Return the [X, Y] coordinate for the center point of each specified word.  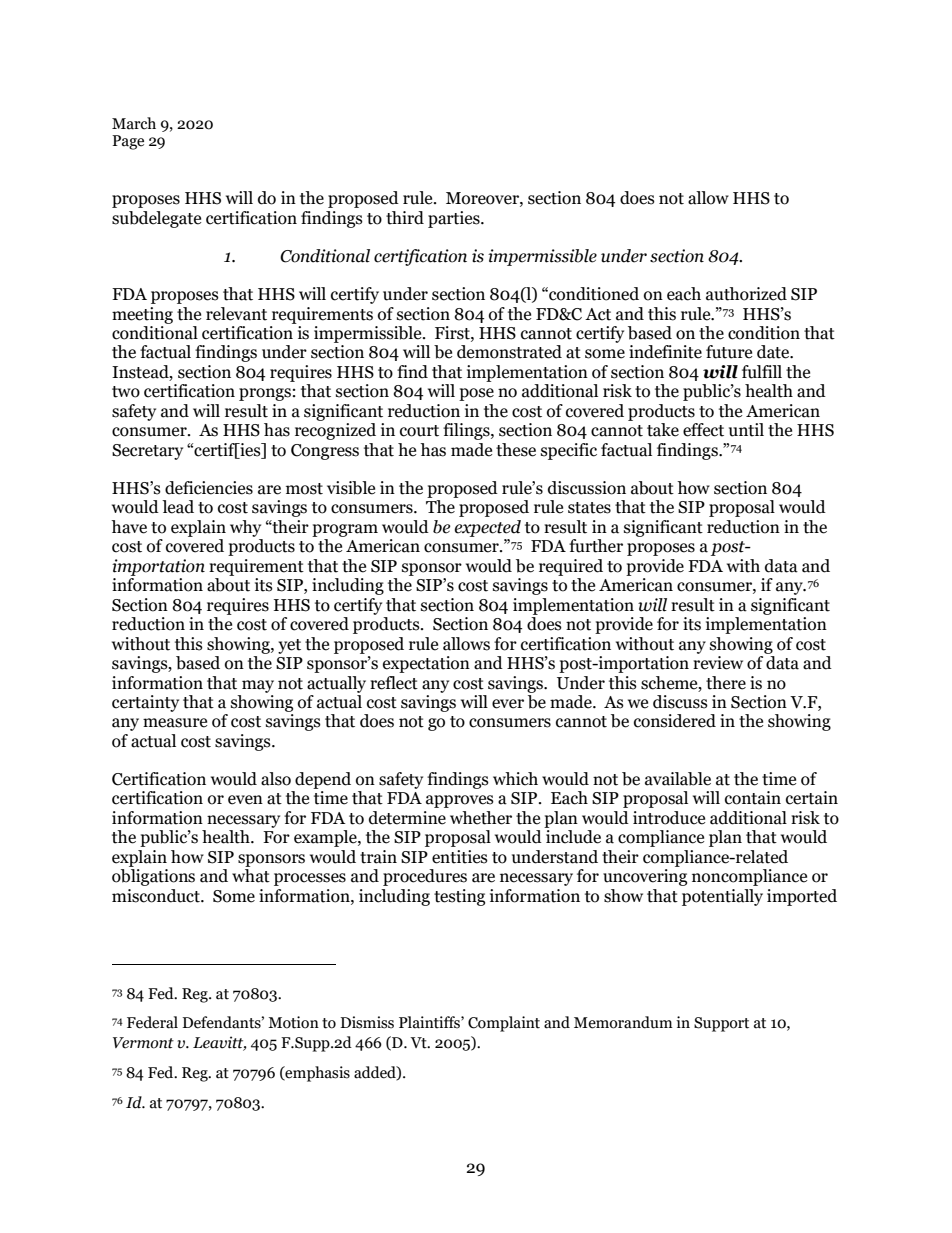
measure [175, 723]
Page [128, 142]
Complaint [504, 1024]
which [515, 779]
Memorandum [623, 1022]
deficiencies [209, 488]
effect [703, 430]
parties [455, 219]
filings [467, 431]
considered [675, 721]
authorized [746, 294]
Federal [152, 1022]
